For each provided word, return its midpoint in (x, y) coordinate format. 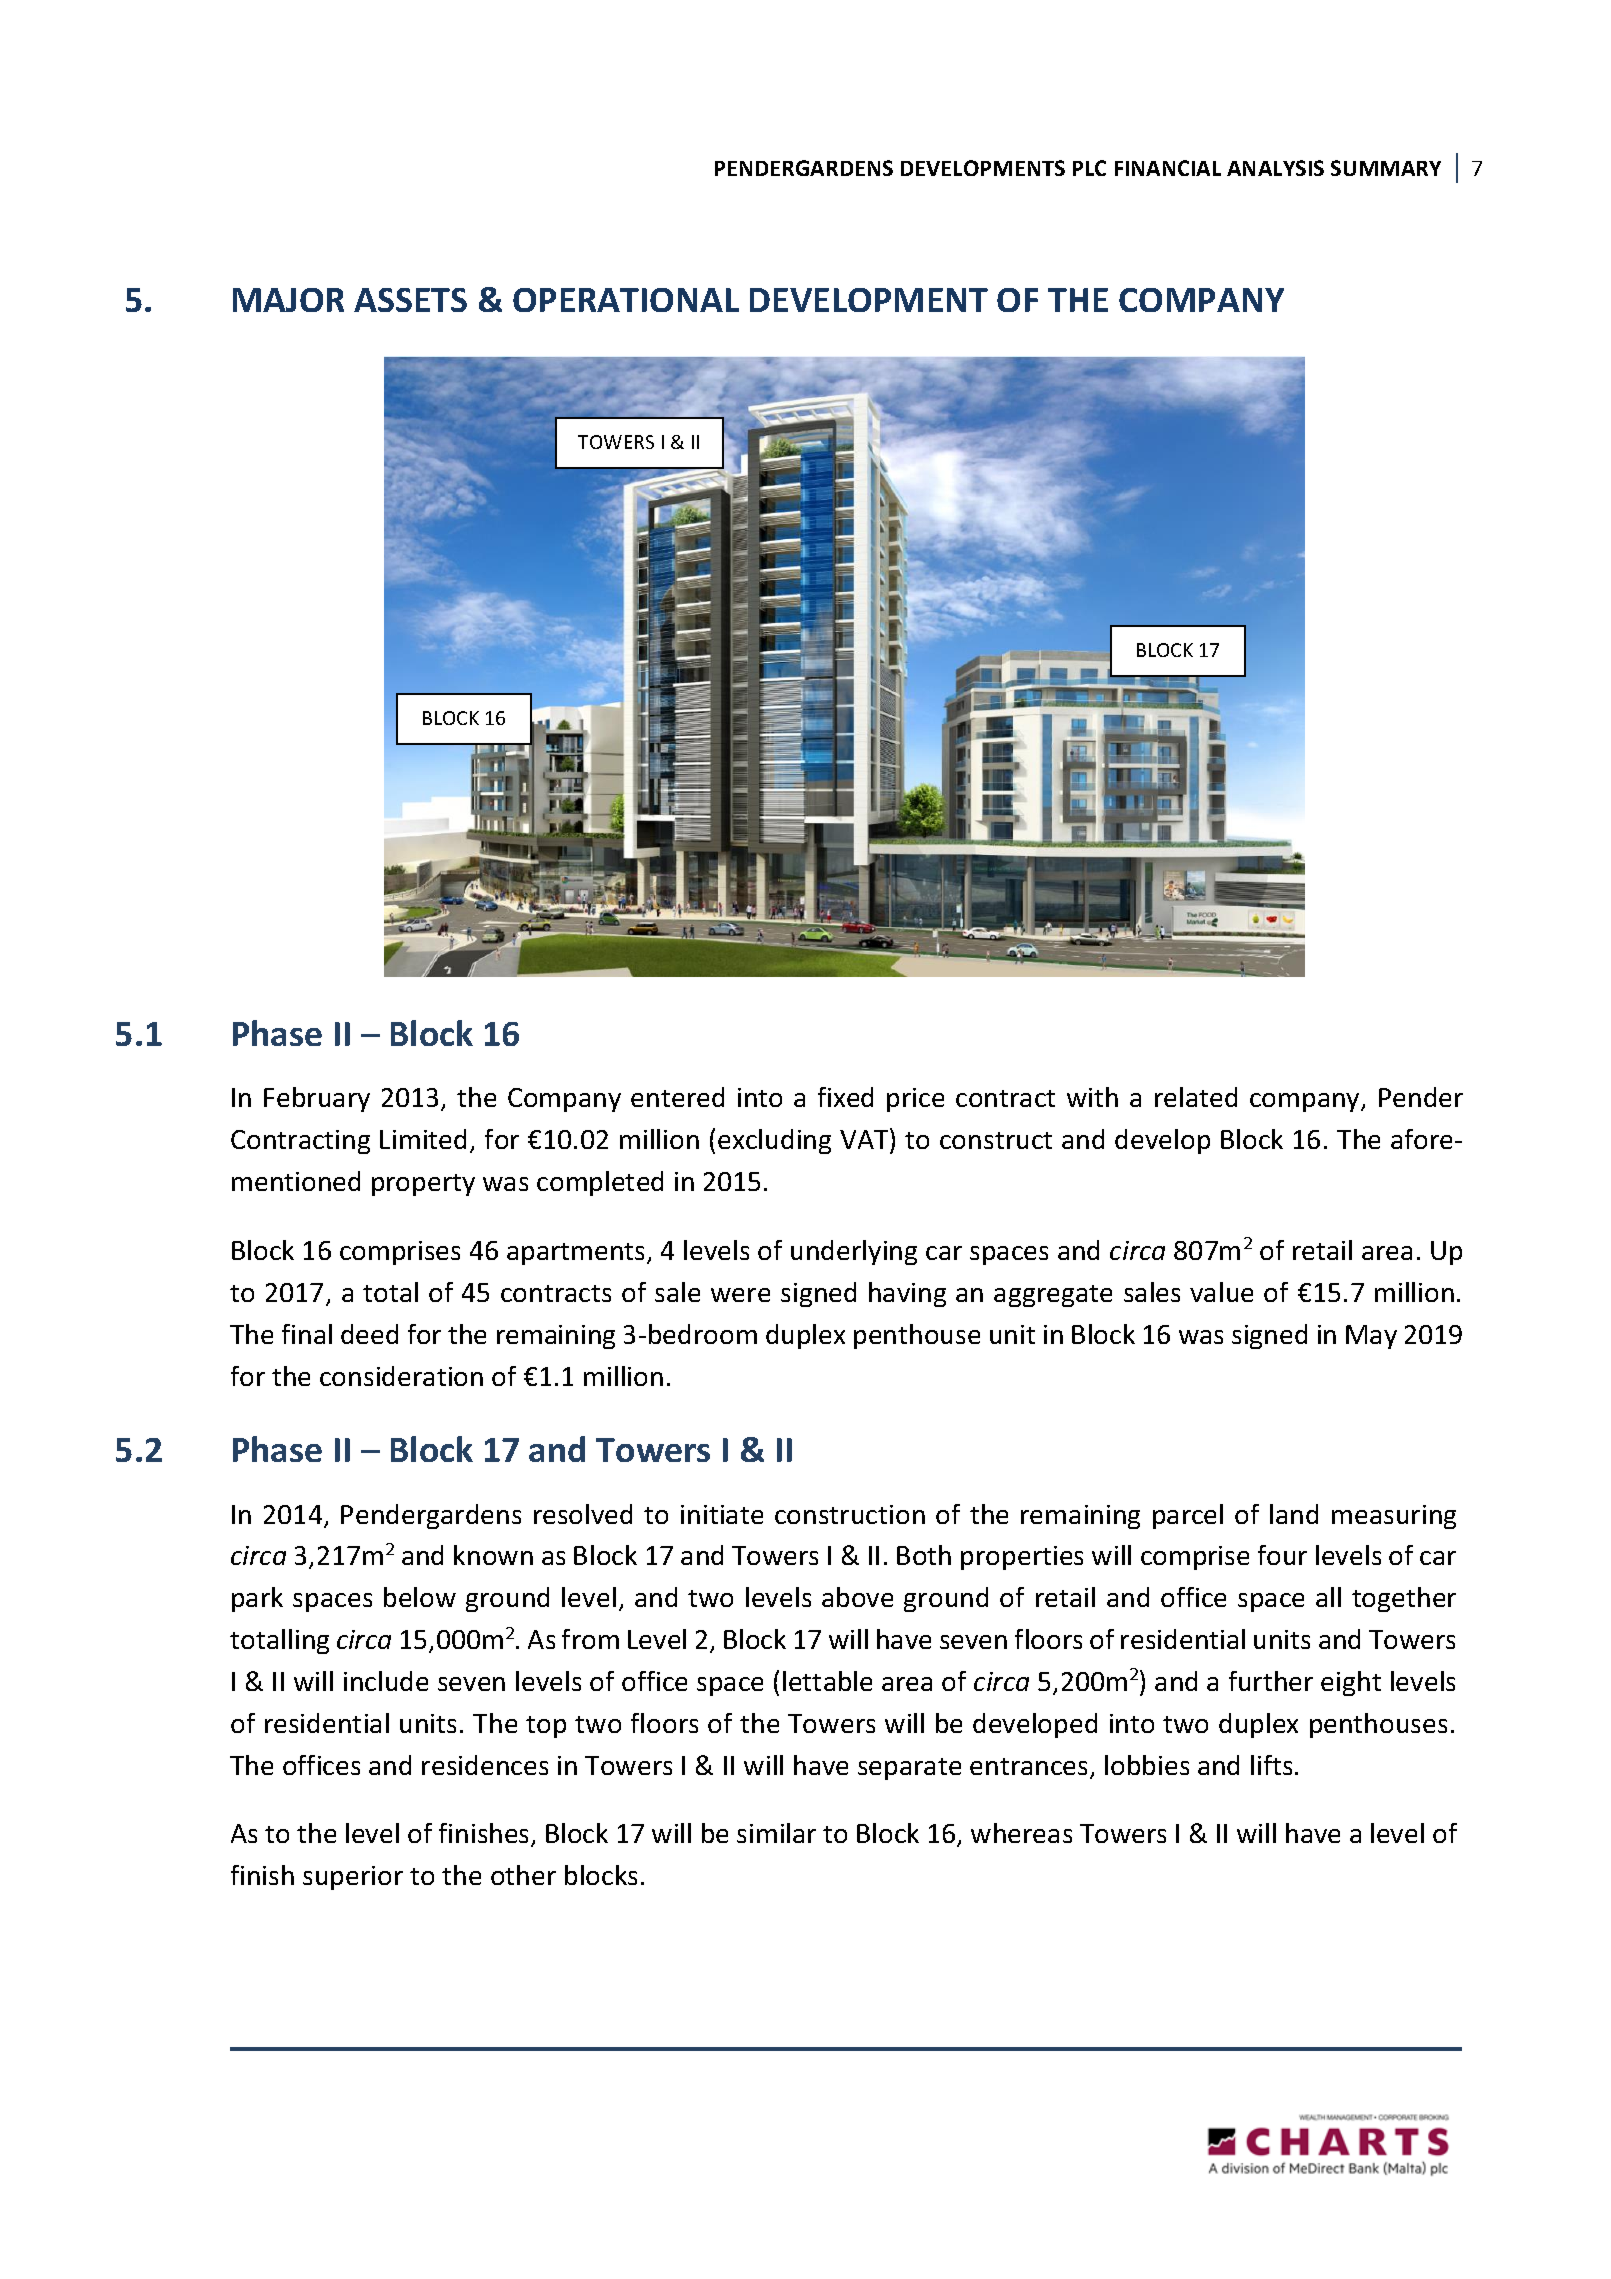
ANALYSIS (1275, 168)
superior (353, 1878)
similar (776, 1833)
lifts (1271, 1765)
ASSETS (410, 300)
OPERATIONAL (626, 300)
